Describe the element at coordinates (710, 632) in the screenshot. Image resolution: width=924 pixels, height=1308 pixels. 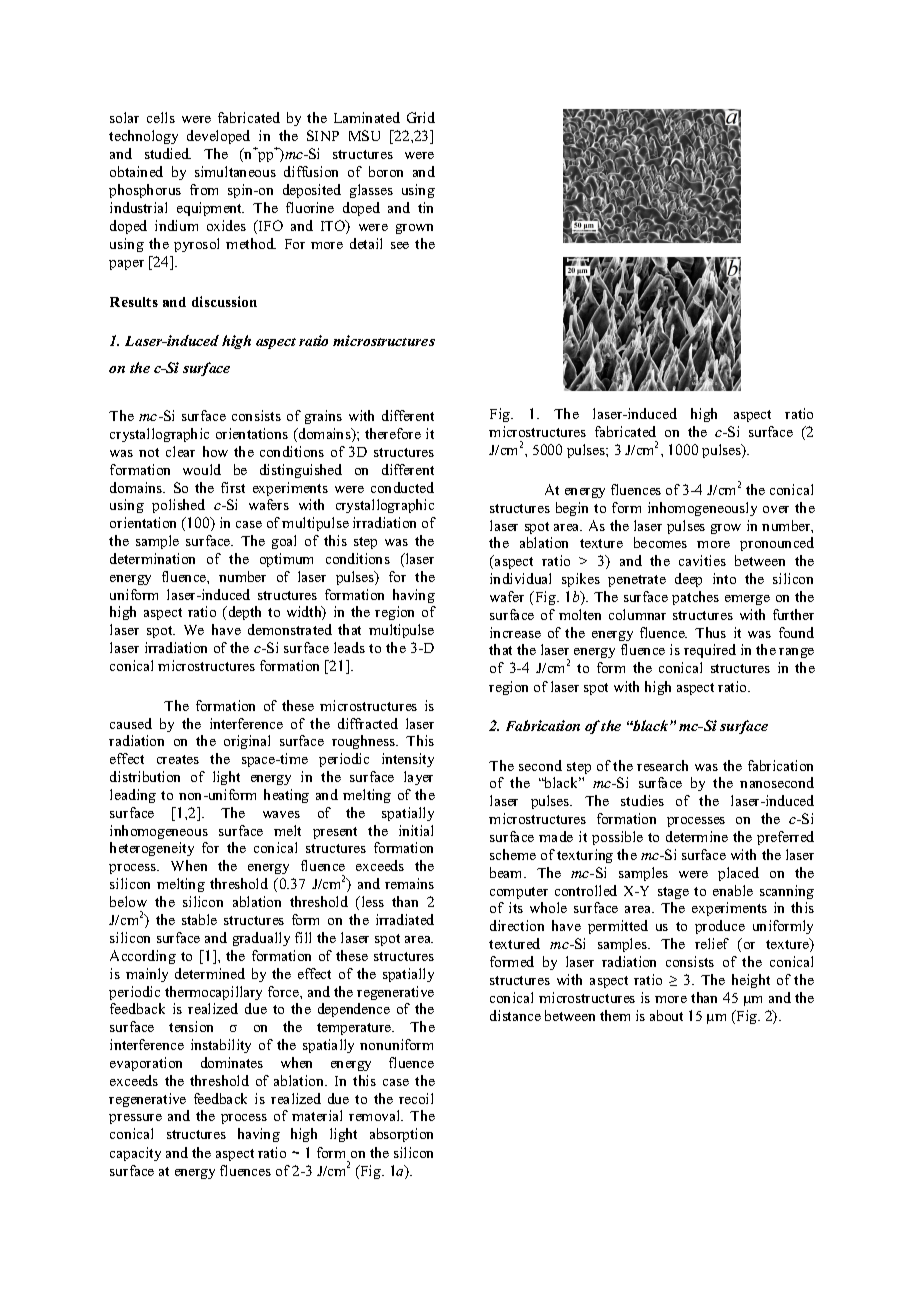
I see `Thus` at that location.
